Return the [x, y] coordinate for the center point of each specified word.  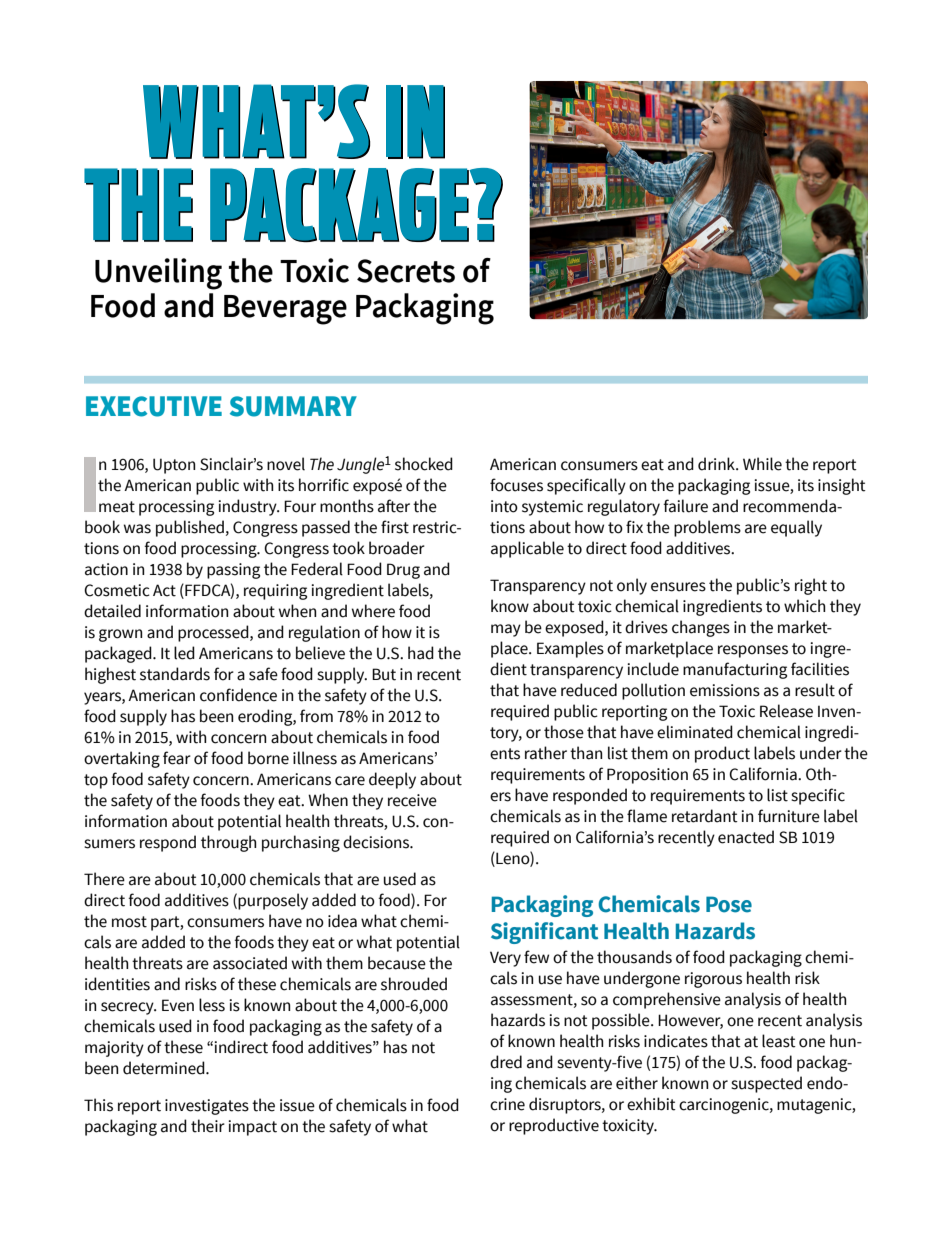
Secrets [406, 271]
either [637, 1083]
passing [233, 571]
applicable [527, 549]
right [811, 586]
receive [412, 800]
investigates [207, 1107]
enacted [746, 837]
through [228, 843]
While [762, 464]
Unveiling [158, 274]
